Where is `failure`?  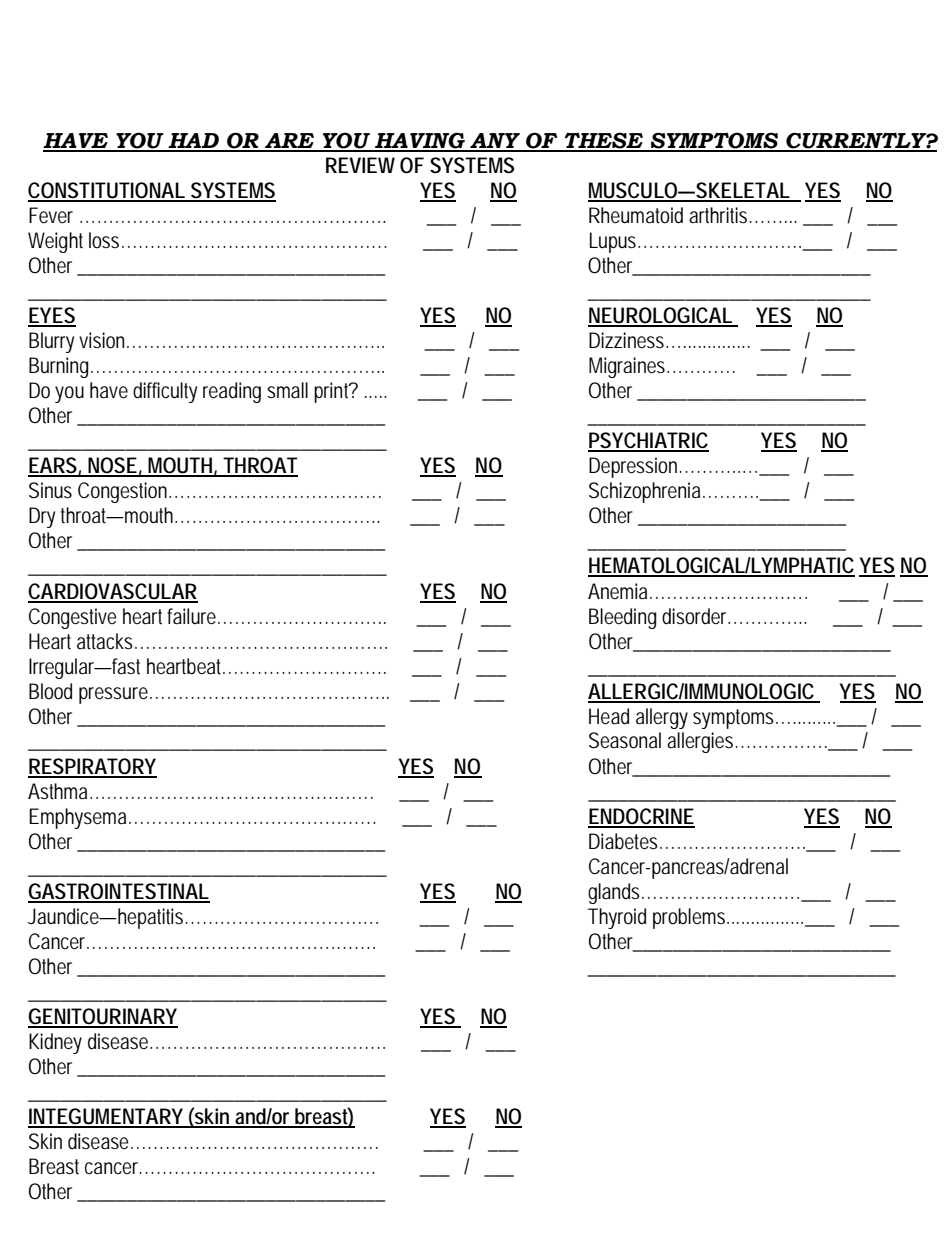
failure is located at coordinates (193, 616).
